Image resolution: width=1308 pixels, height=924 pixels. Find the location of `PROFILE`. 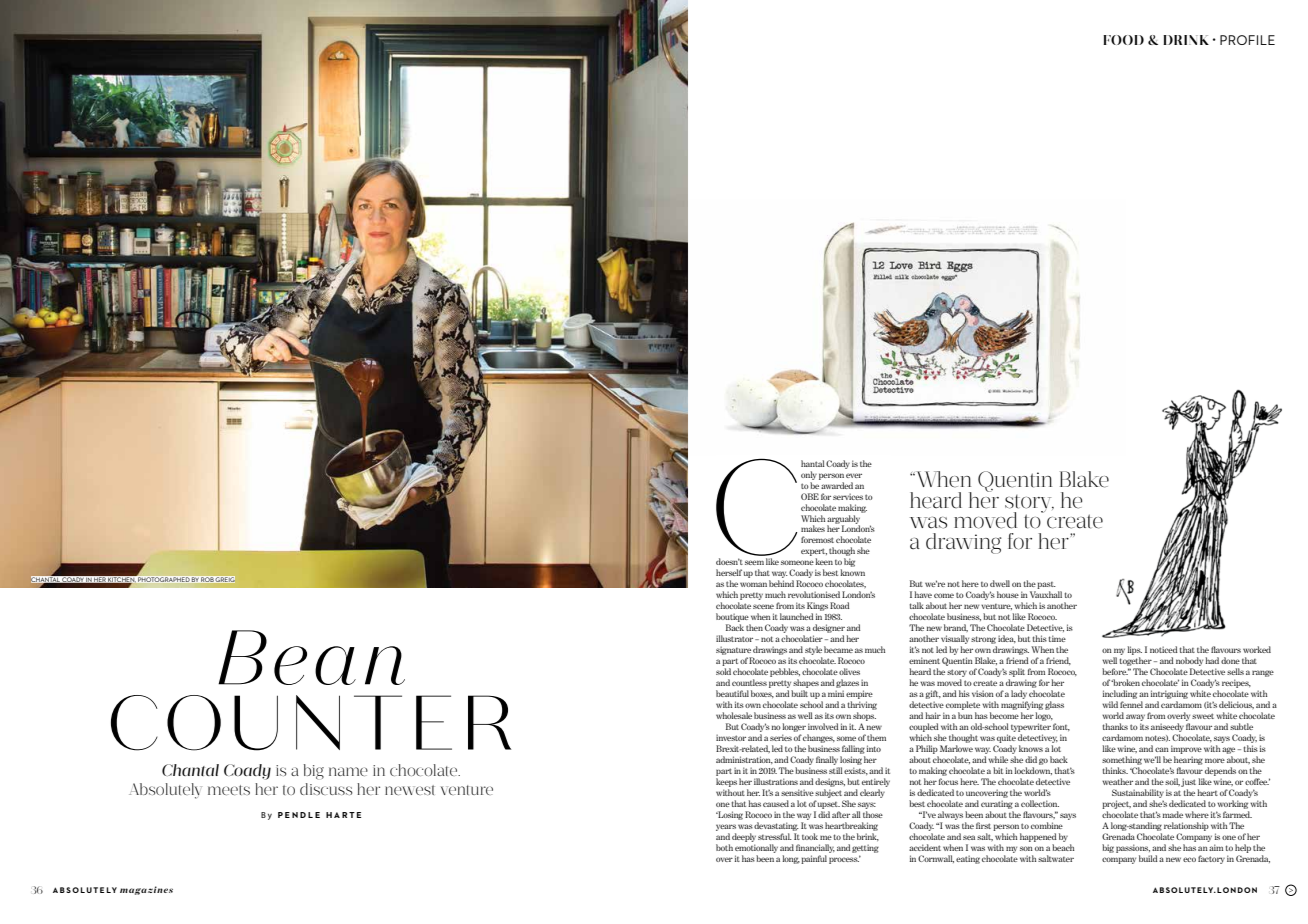

PROFILE is located at coordinates (1247, 40).
